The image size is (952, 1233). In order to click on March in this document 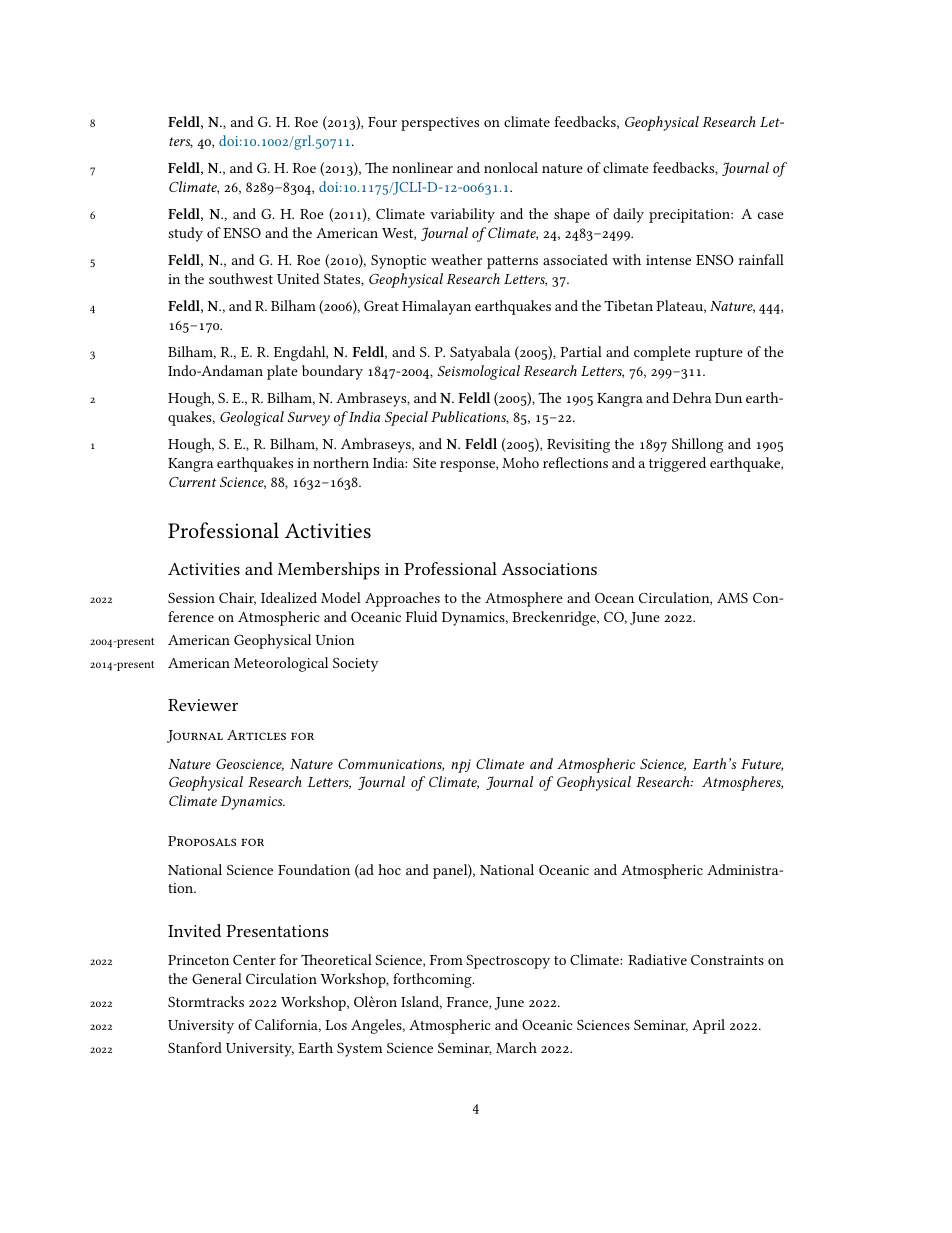, I will do `click(516, 1047)`.
